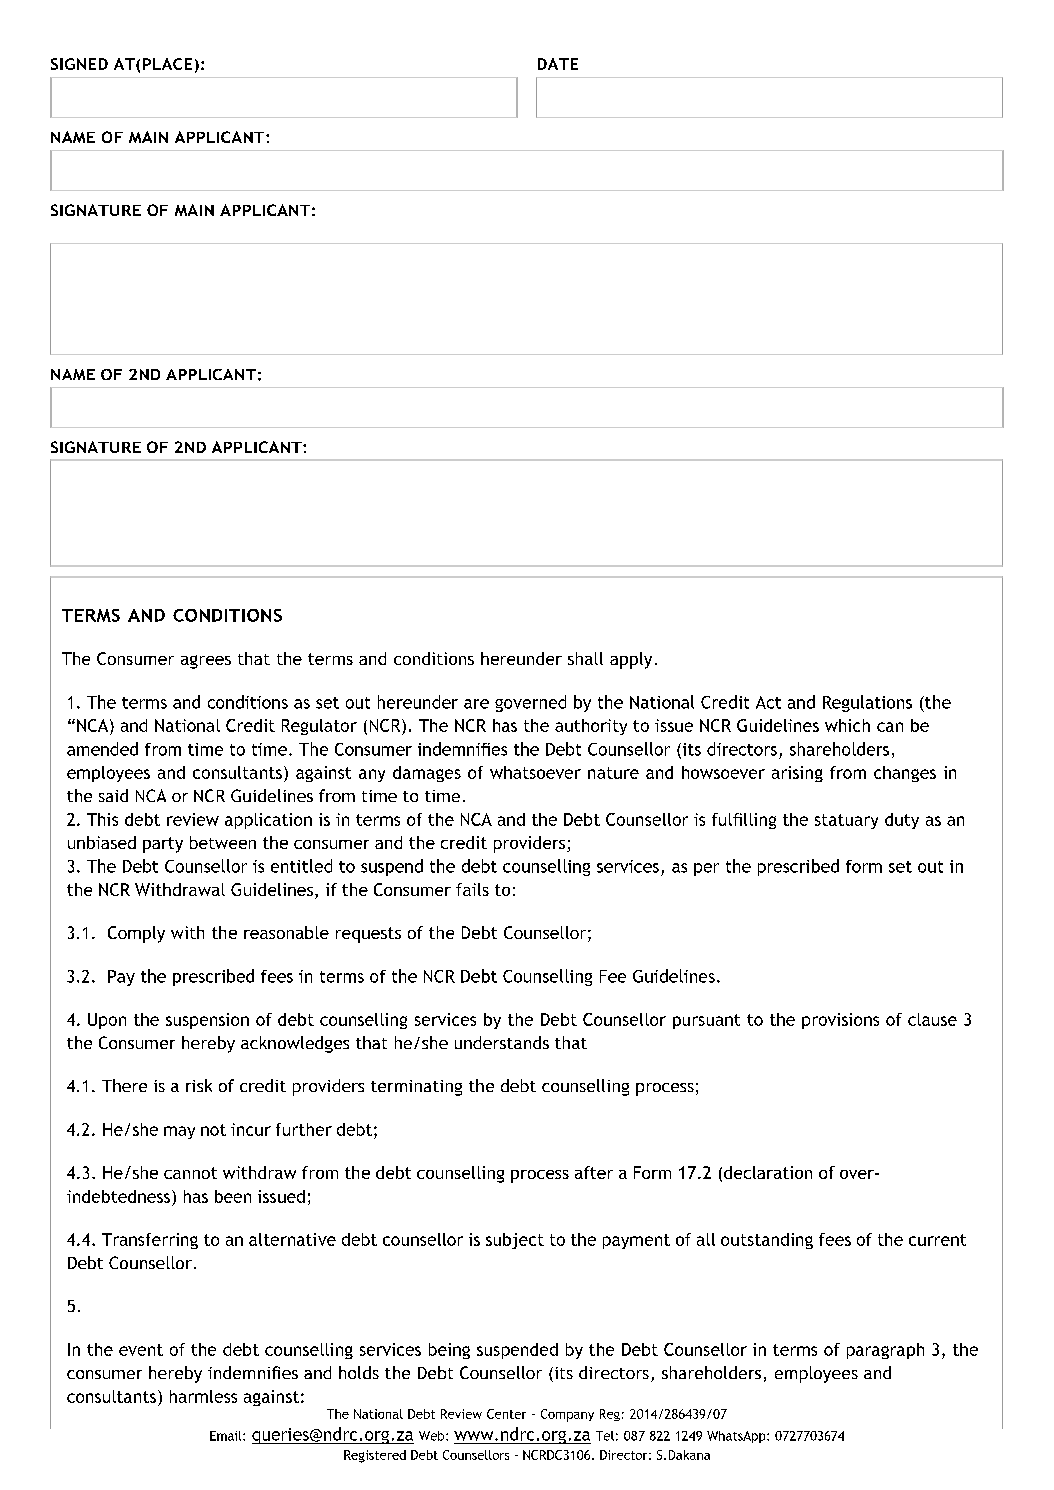  What do you see at coordinates (631, 660) in the document?
I see `apply` at bounding box center [631, 660].
